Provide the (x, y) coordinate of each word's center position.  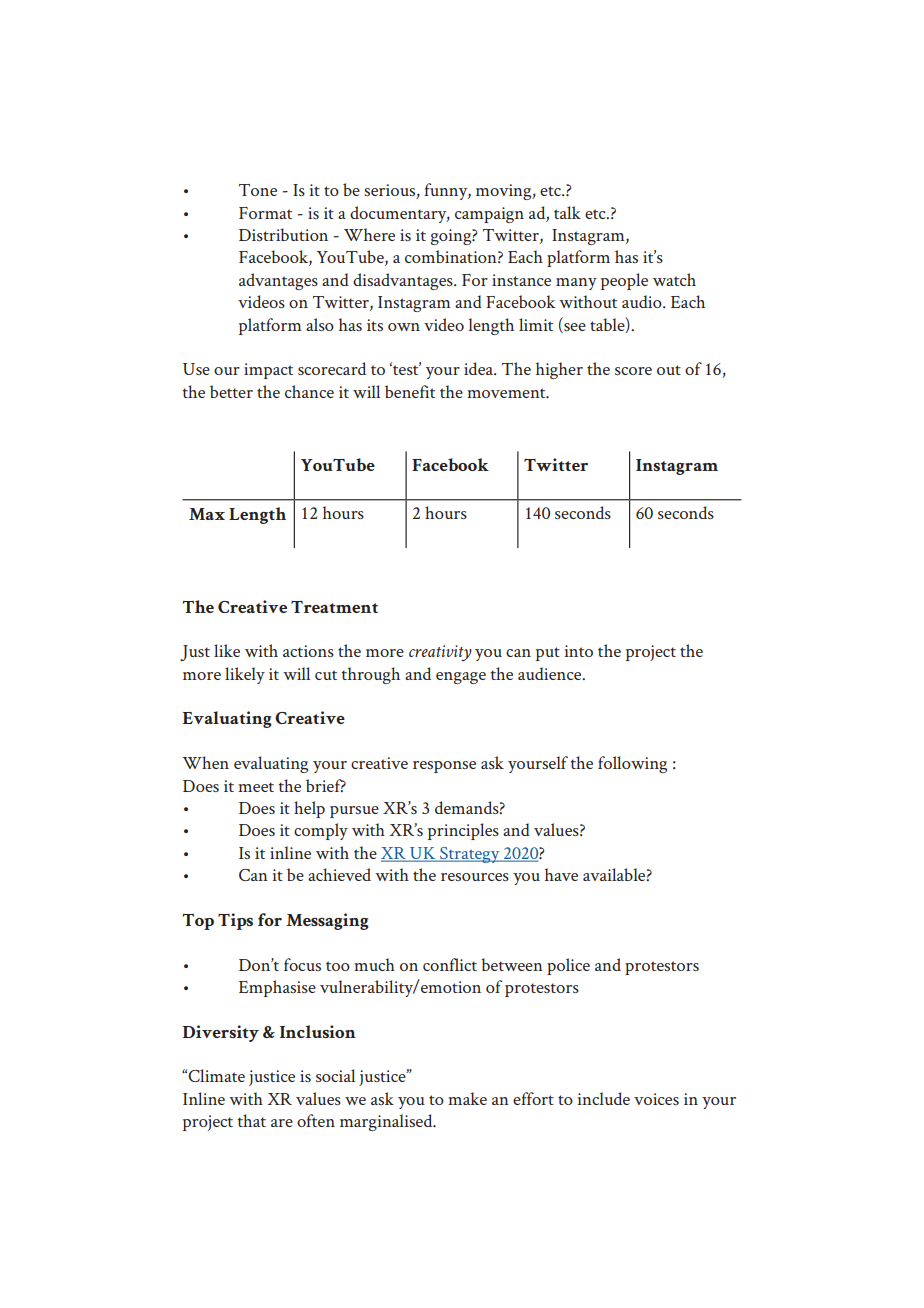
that (252, 1120)
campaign (489, 215)
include (603, 1098)
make (467, 1098)
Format (265, 213)
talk (567, 212)
